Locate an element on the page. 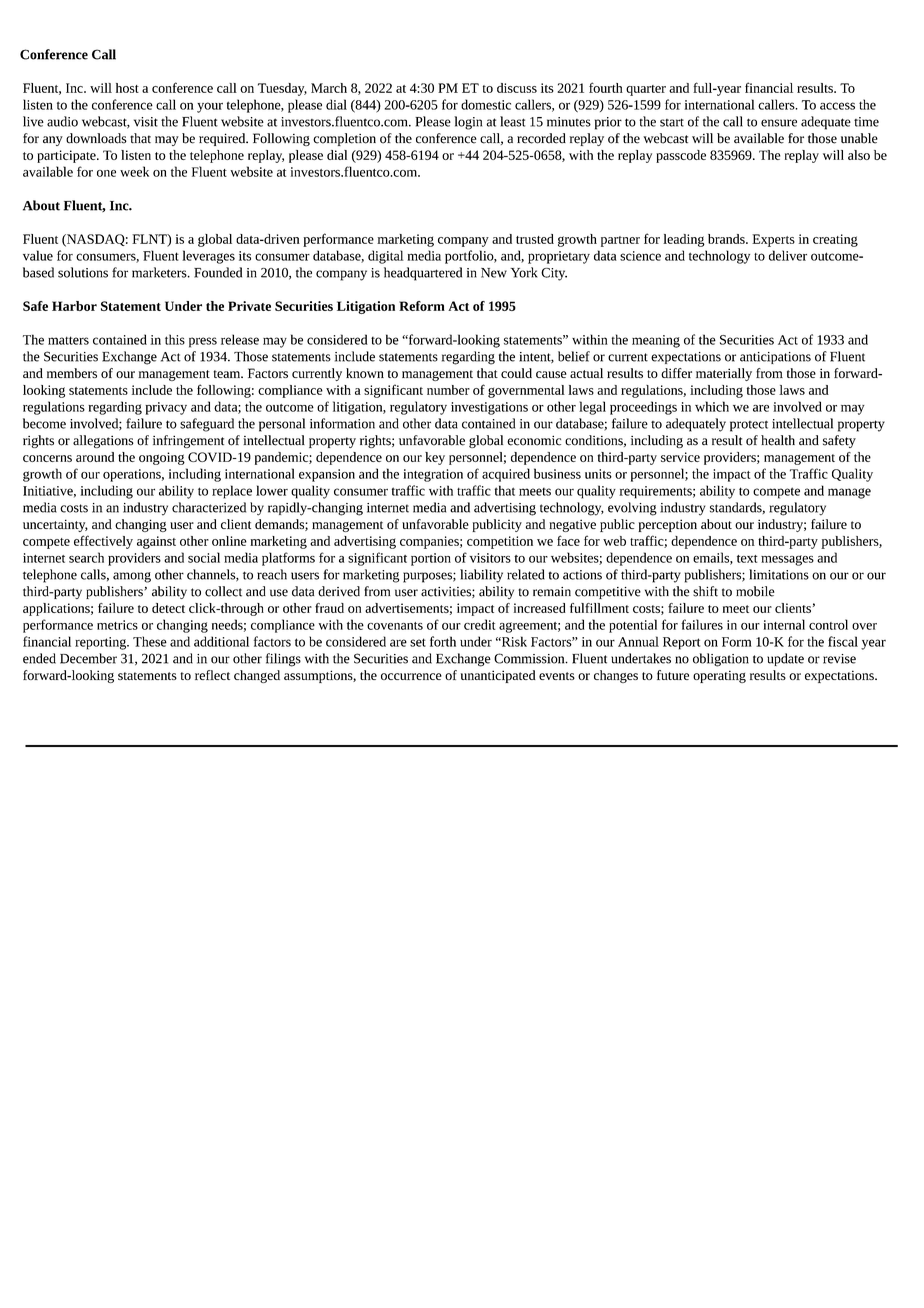  materially is located at coordinates (724, 374).
